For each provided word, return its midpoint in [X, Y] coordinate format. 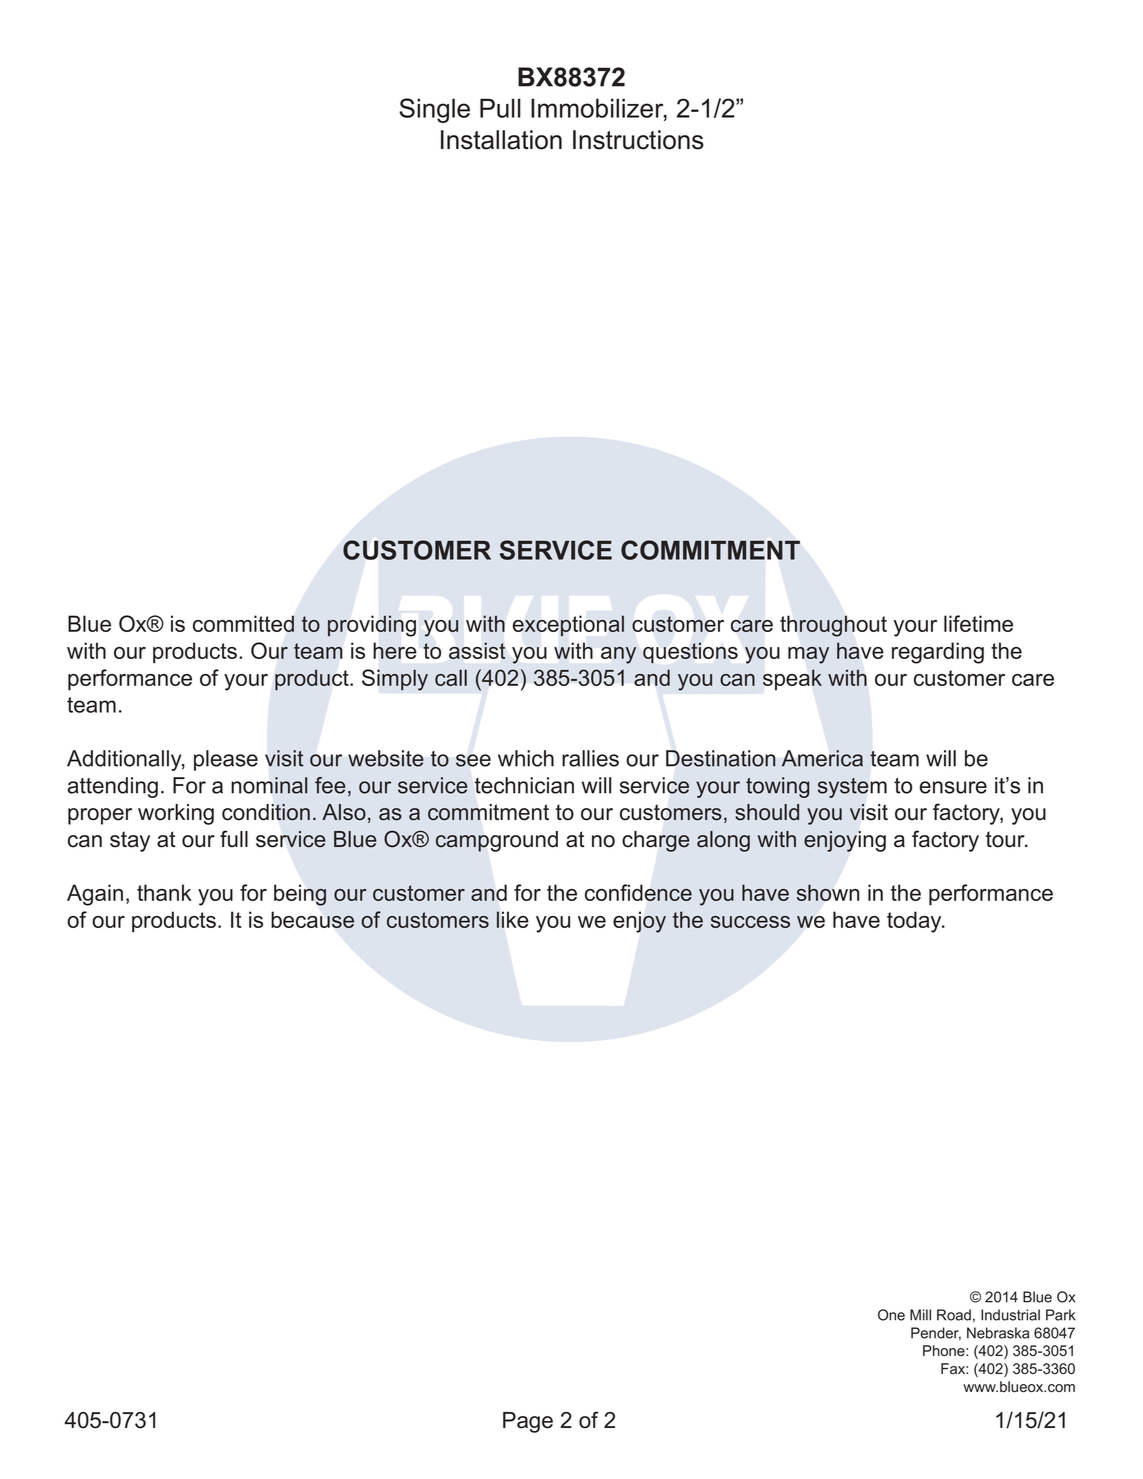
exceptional [568, 625]
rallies [590, 758]
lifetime [978, 623]
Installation [501, 140]
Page [528, 1422]
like [513, 919]
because [312, 919]
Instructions [638, 140]
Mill [920, 1315]
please [226, 760]
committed [243, 623]
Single [434, 110]
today [915, 922]
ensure [953, 787]
